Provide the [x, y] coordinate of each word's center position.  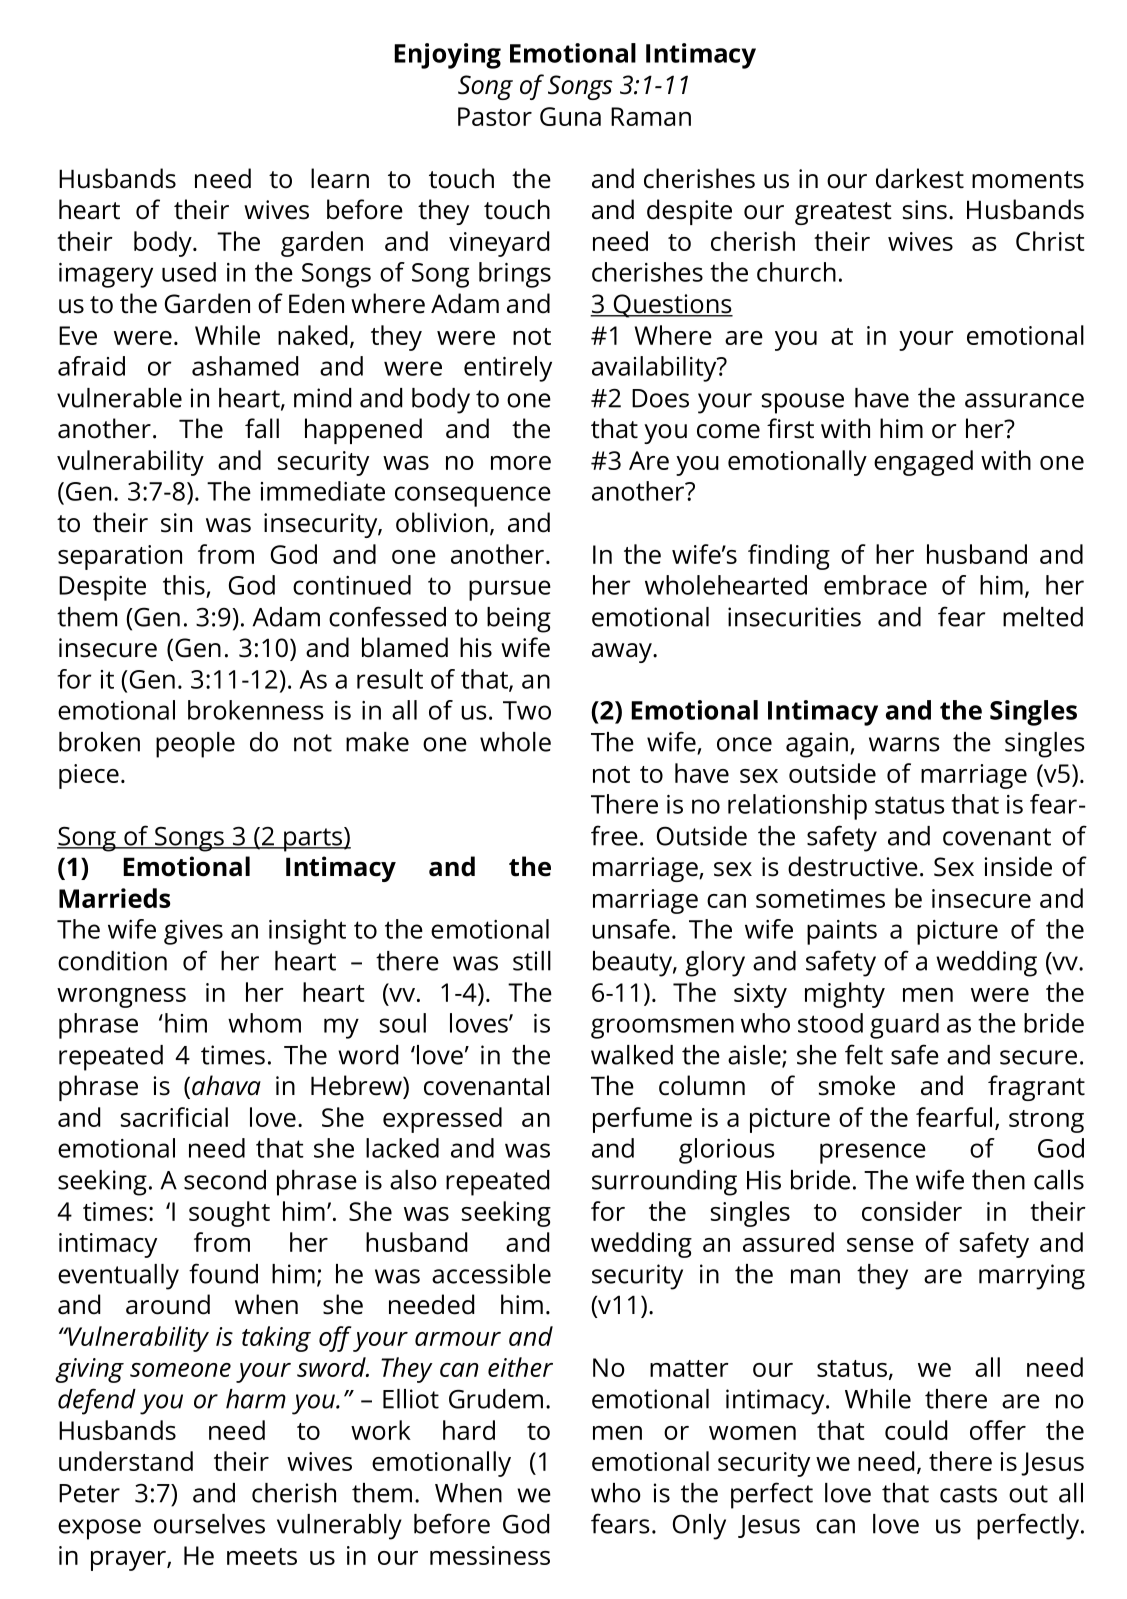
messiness [490, 1555]
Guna [570, 116]
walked [632, 1055]
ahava [226, 1085]
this [184, 585]
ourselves [209, 1524]
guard [904, 1026]
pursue [510, 590]
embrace [875, 585]
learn [340, 178]
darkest [920, 178]
